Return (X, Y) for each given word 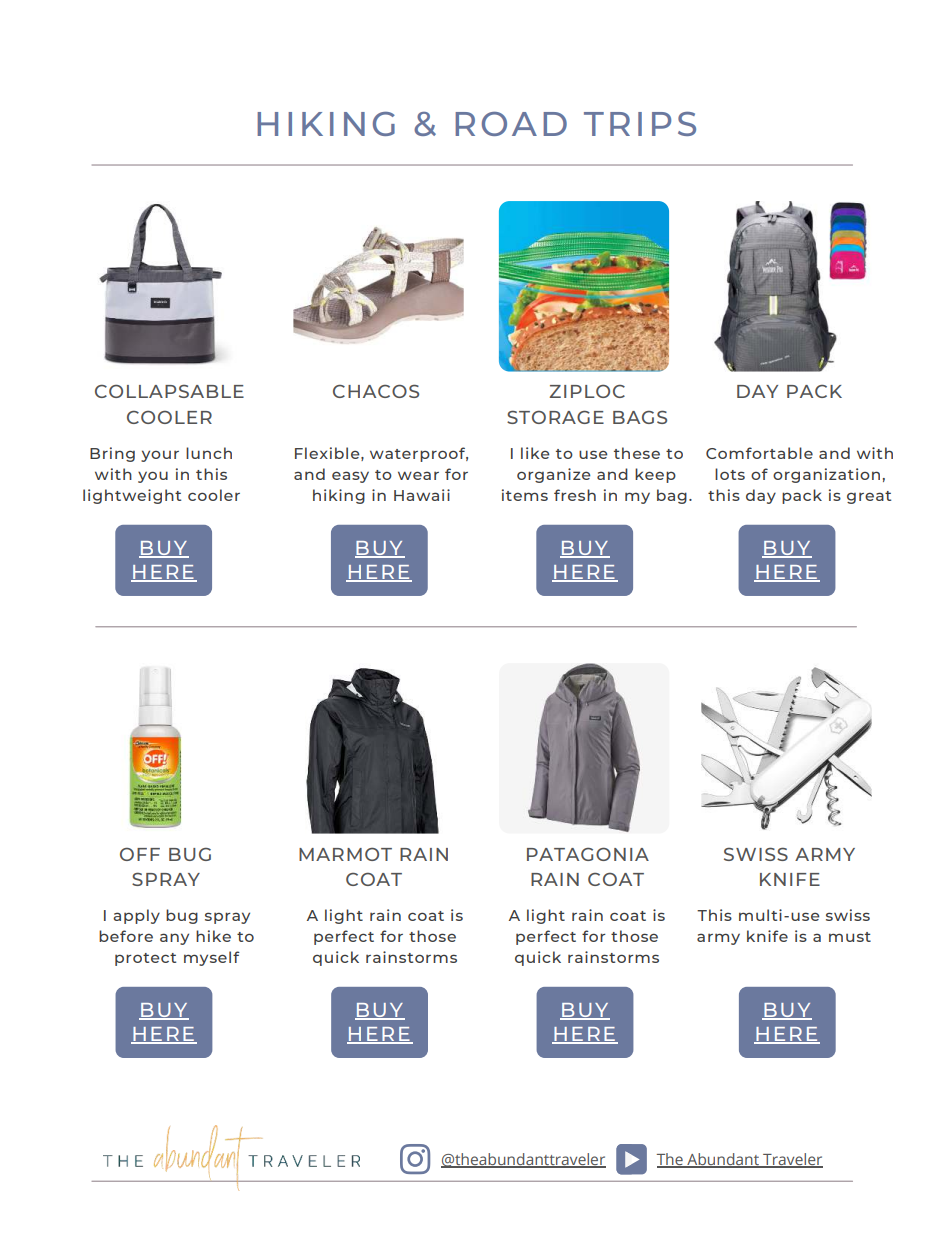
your (160, 456)
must (850, 937)
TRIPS (640, 124)
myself (212, 958)
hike (213, 936)
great (869, 497)
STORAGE (555, 417)
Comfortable (759, 453)
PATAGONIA (588, 854)
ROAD (511, 124)
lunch (209, 453)
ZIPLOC (587, 391)
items (525, 495)
